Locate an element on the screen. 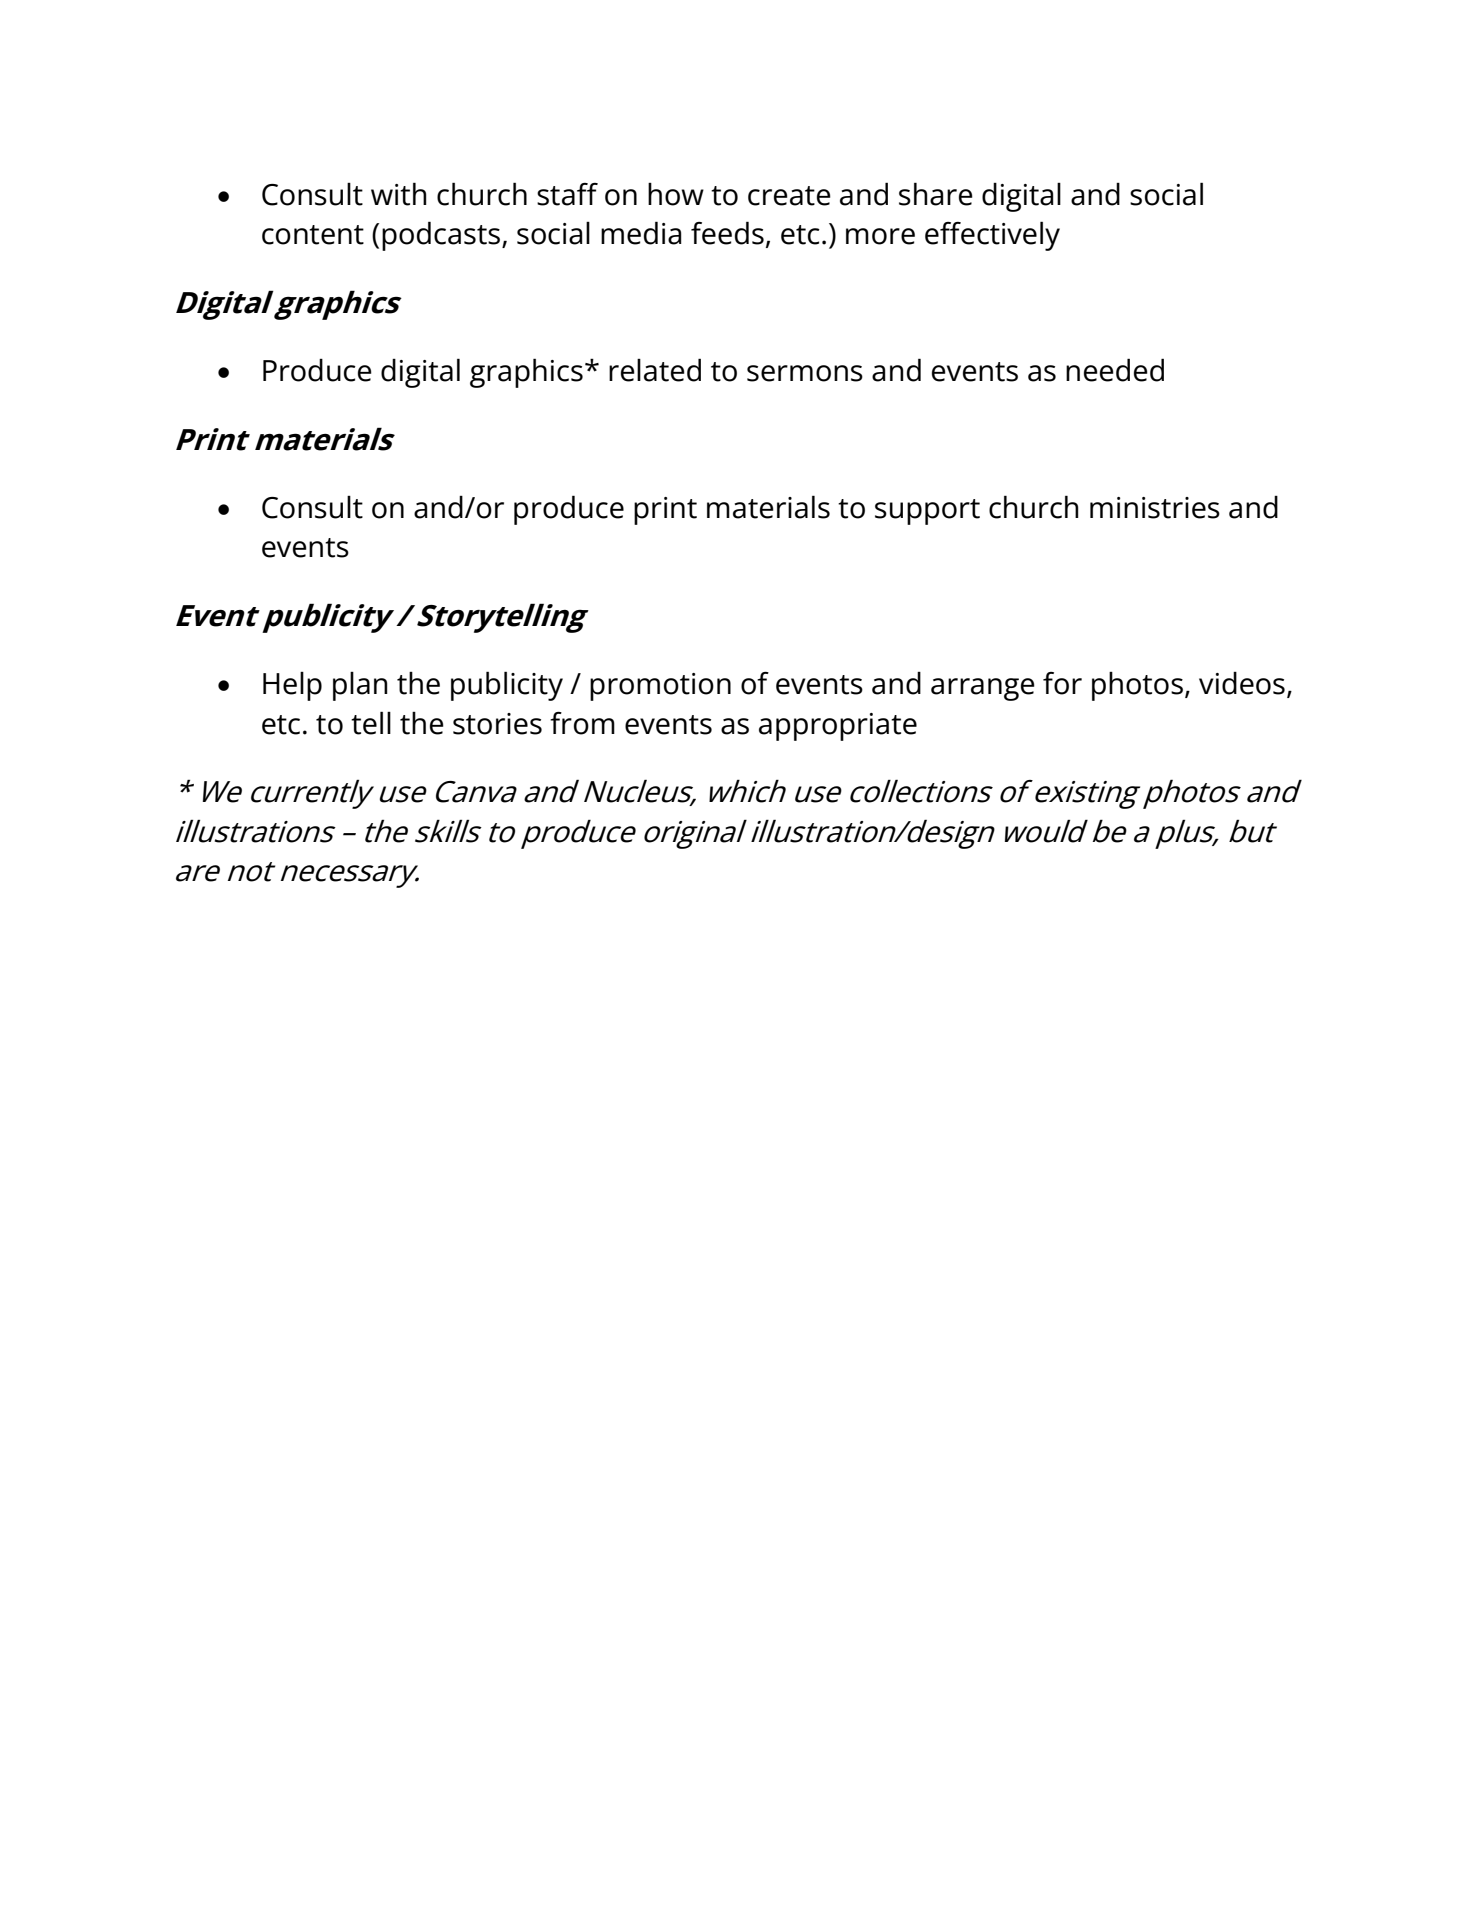 The width and height of the screenshot is (1477, 1912). create is located at coordinates (789, 196).
